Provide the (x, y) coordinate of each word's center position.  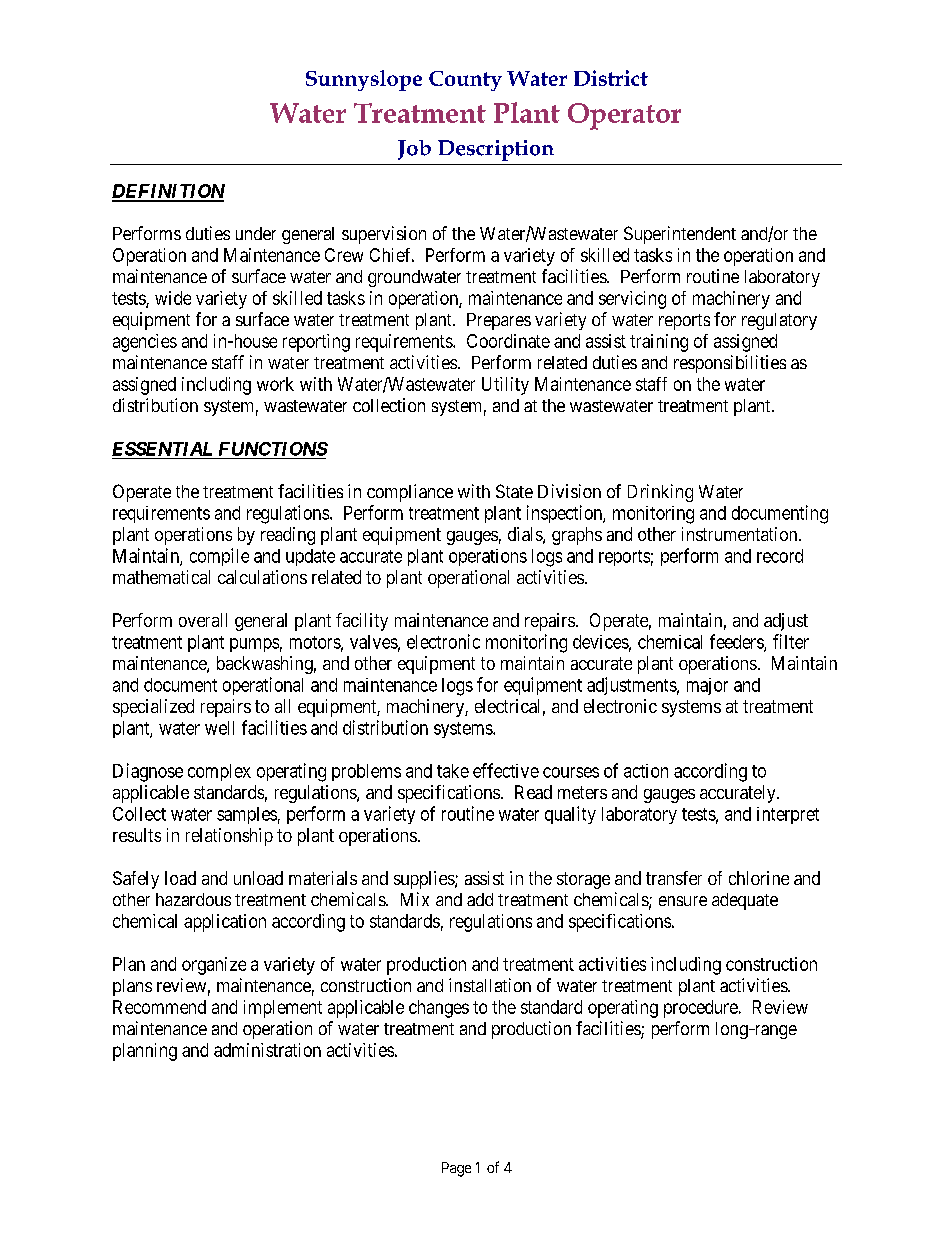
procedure (701, 1009)
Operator (624, 116)
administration (267, 1050)
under (256, 233)
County (465, 81)
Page (456, 1169)
